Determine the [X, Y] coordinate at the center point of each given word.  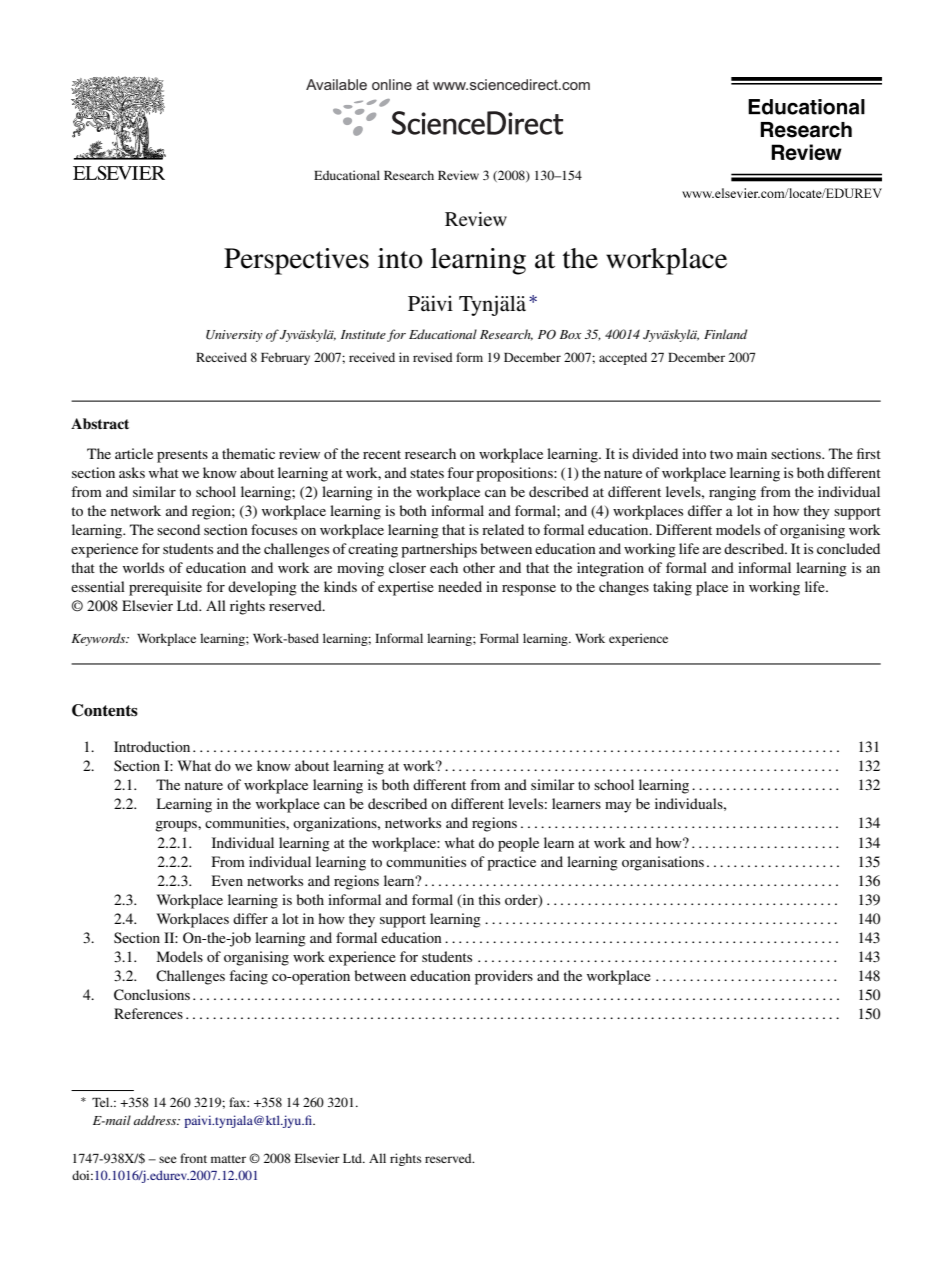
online [392, 84]
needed [460, 586]
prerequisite [165, 588]
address [156, 1120]
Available [336, 84]
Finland [726, 334]
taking [672, 588]
